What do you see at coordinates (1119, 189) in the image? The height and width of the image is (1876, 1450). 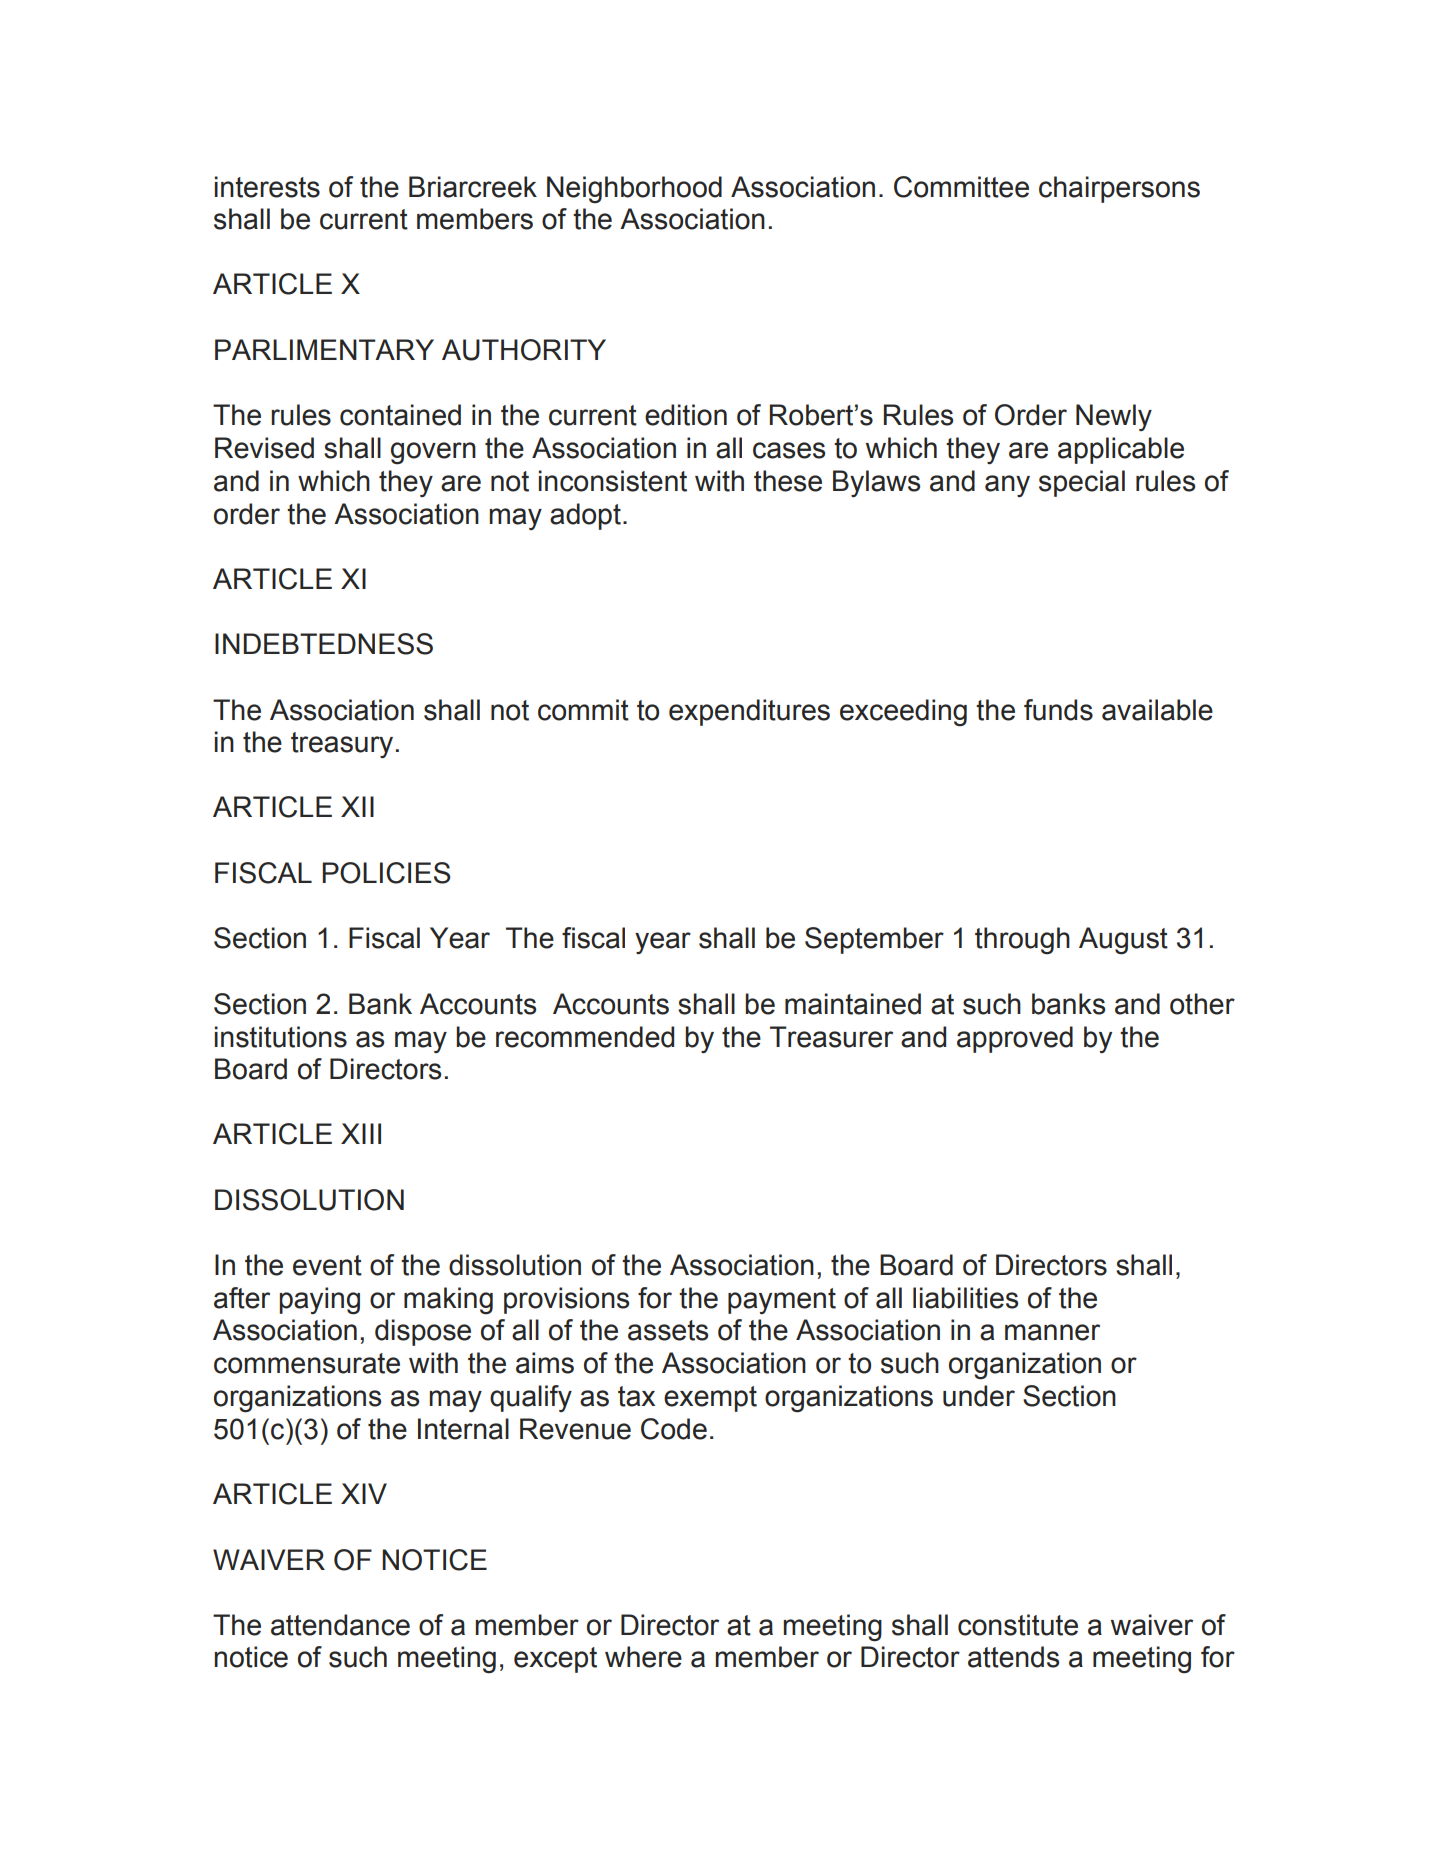 I see `chairpersons` at bounding box center [1119, 189].
